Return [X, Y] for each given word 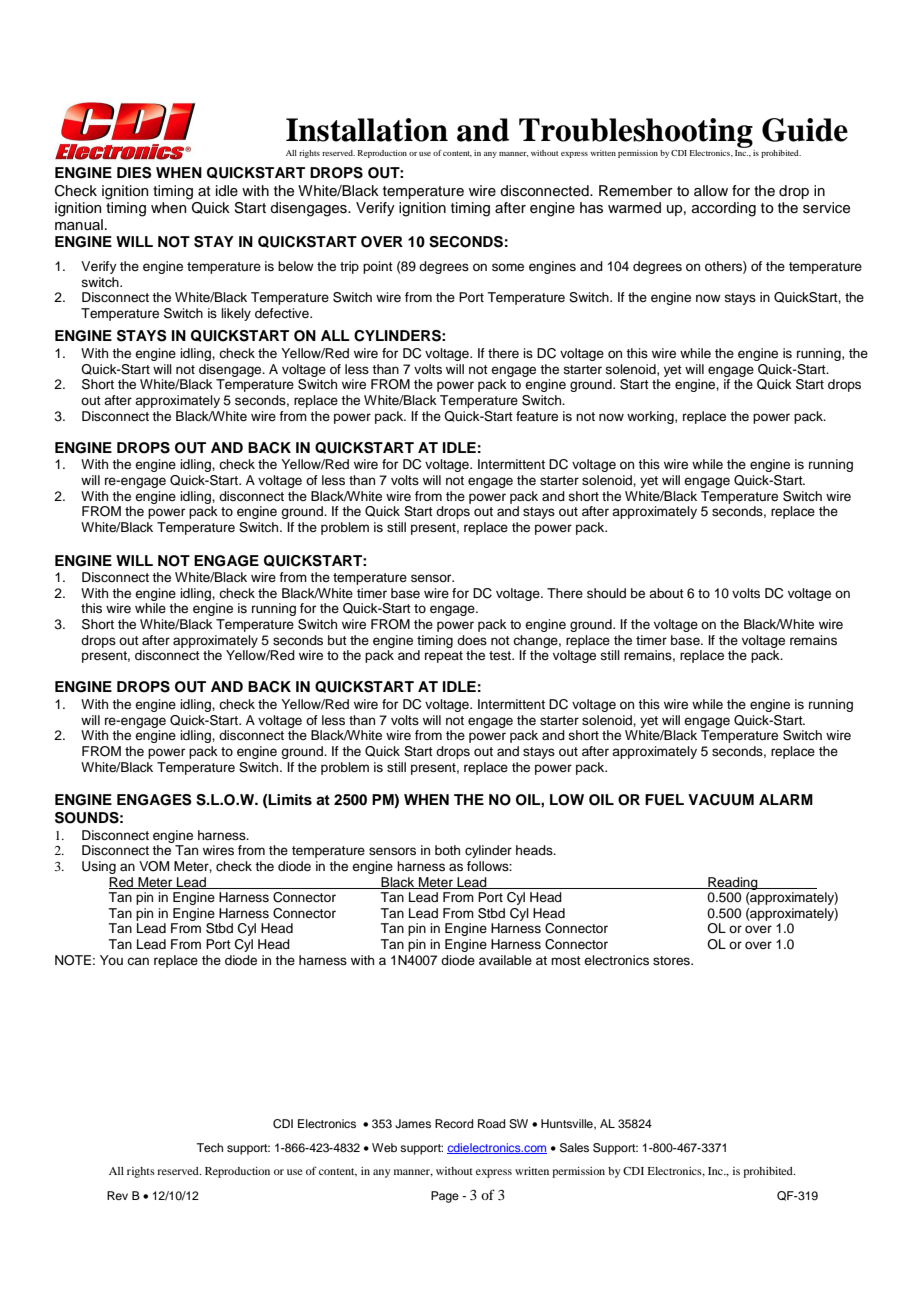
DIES [134, 173]
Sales [574, 1148]
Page [445, 1197]
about [666, 593]
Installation [367, 130]
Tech [209, 1147]
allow [711, 190]
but [337, 640]
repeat [444, 657]
